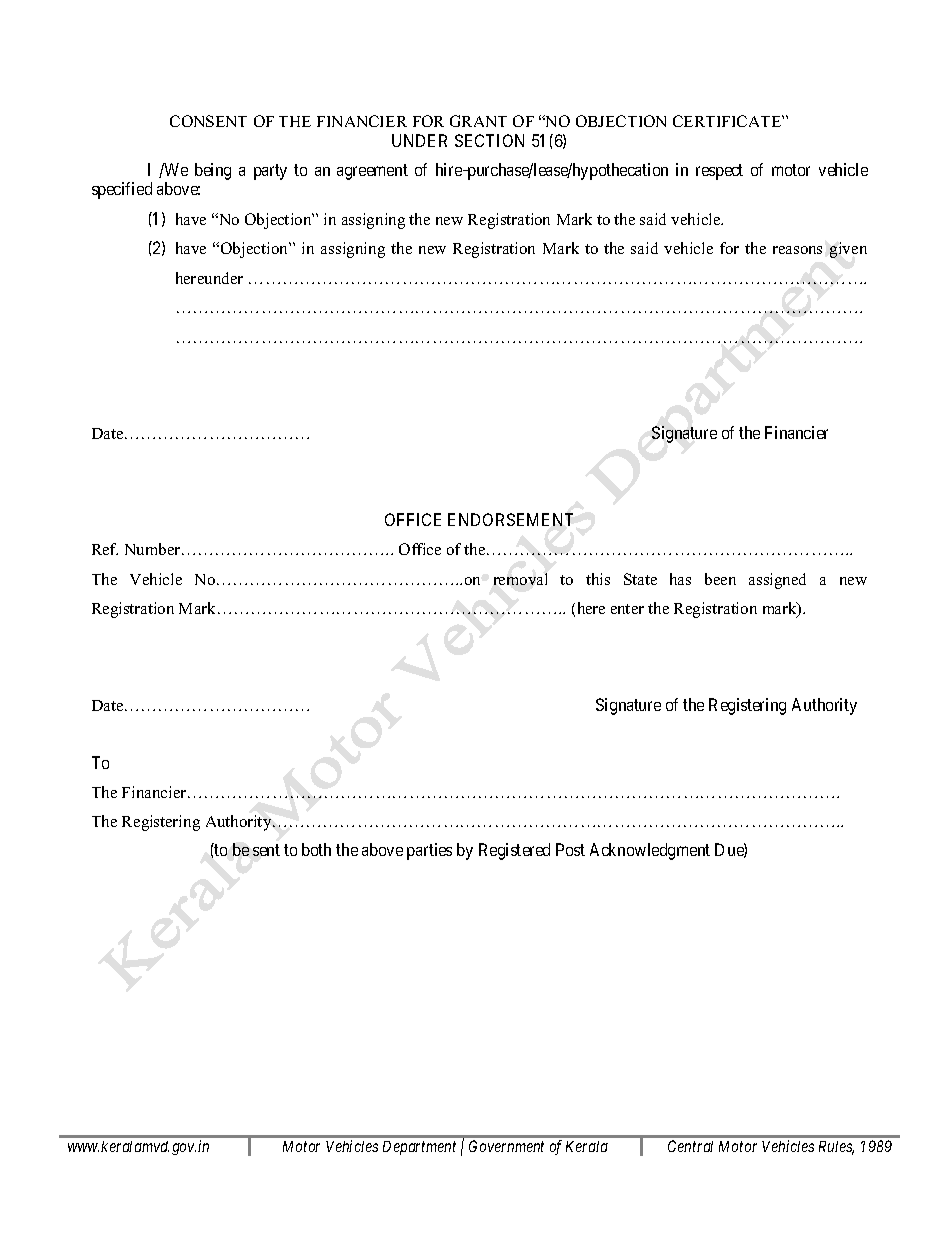 This screenshot has height=1233, width=952. Describe the element at coordinates (650, 851) in the screenshot. I see `Acknowledgment` at that location.
